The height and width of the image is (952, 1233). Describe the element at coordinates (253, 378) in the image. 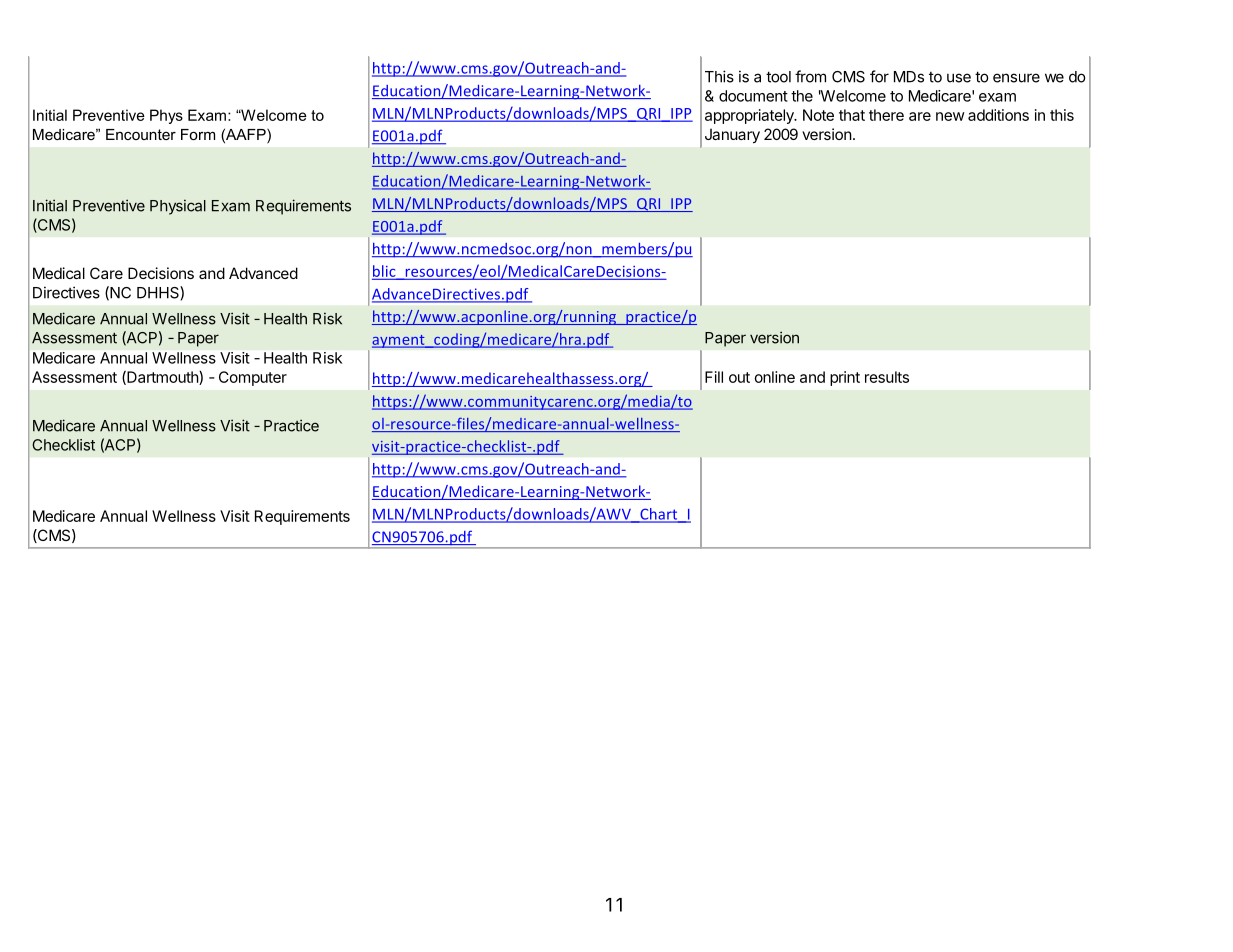

I see `Computer` at that location.
